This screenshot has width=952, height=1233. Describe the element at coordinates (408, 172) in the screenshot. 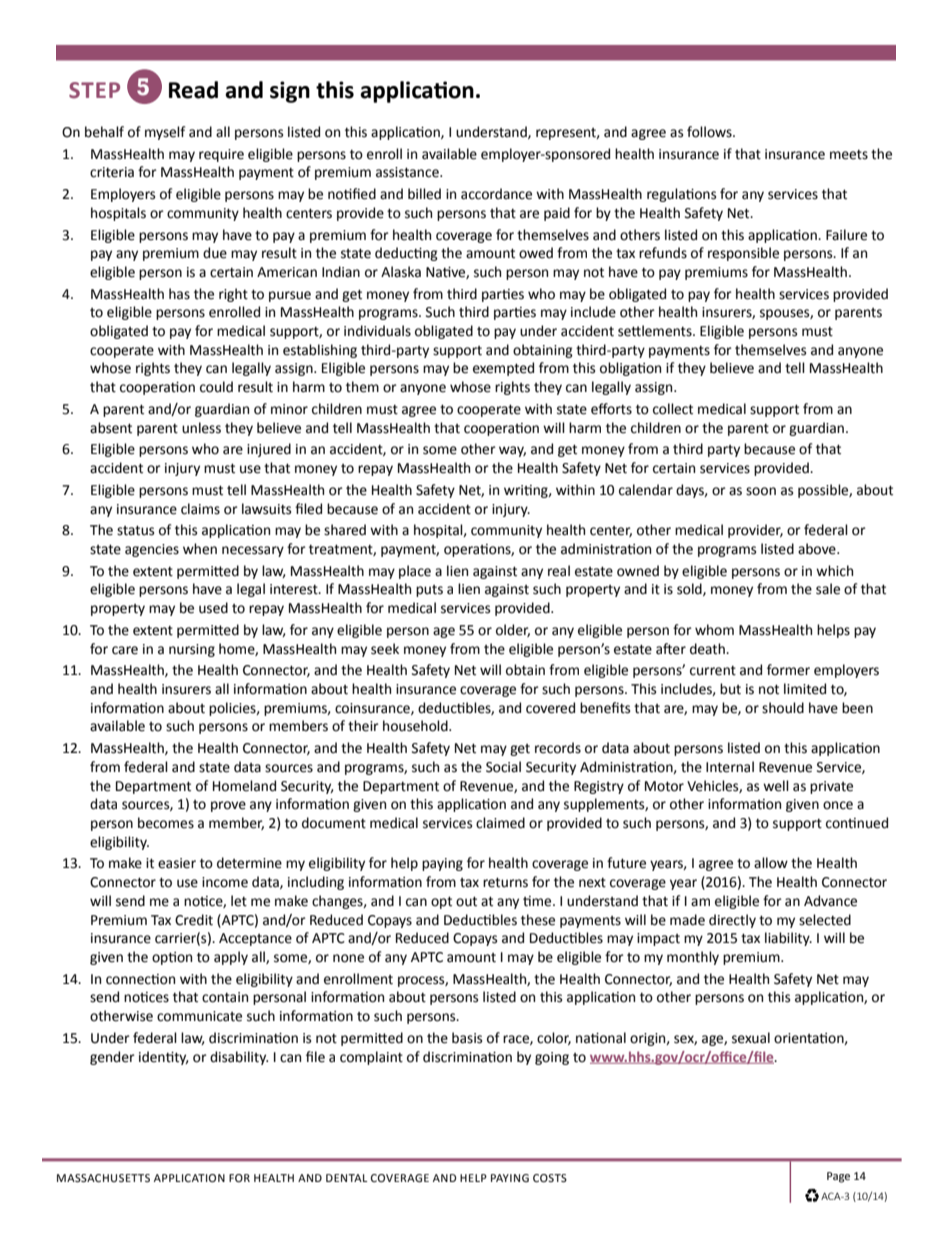

I see `assistance` at that location.
